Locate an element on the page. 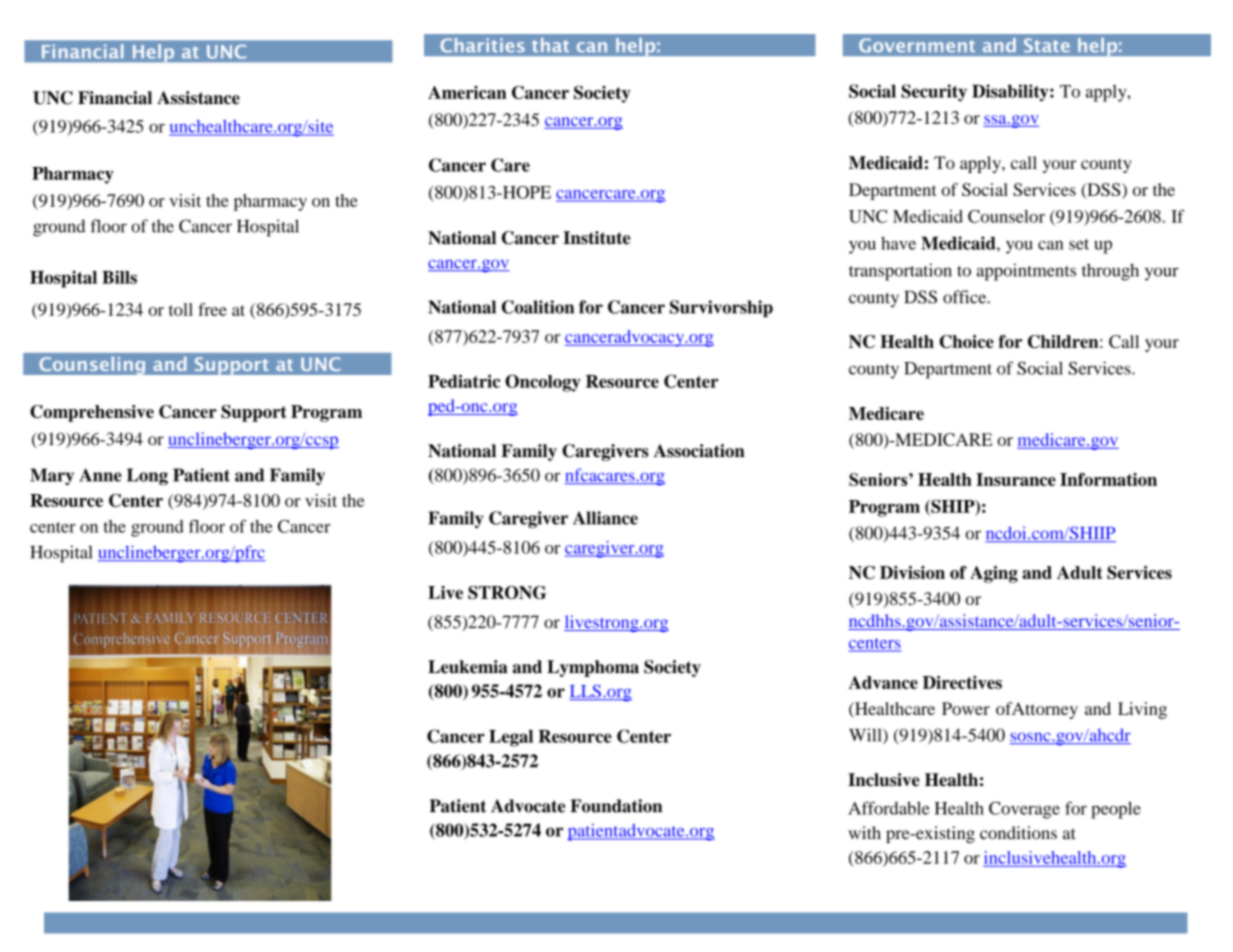 The height and width of the page is (952, 1233). Legal is located at coordinates (511, 738).
